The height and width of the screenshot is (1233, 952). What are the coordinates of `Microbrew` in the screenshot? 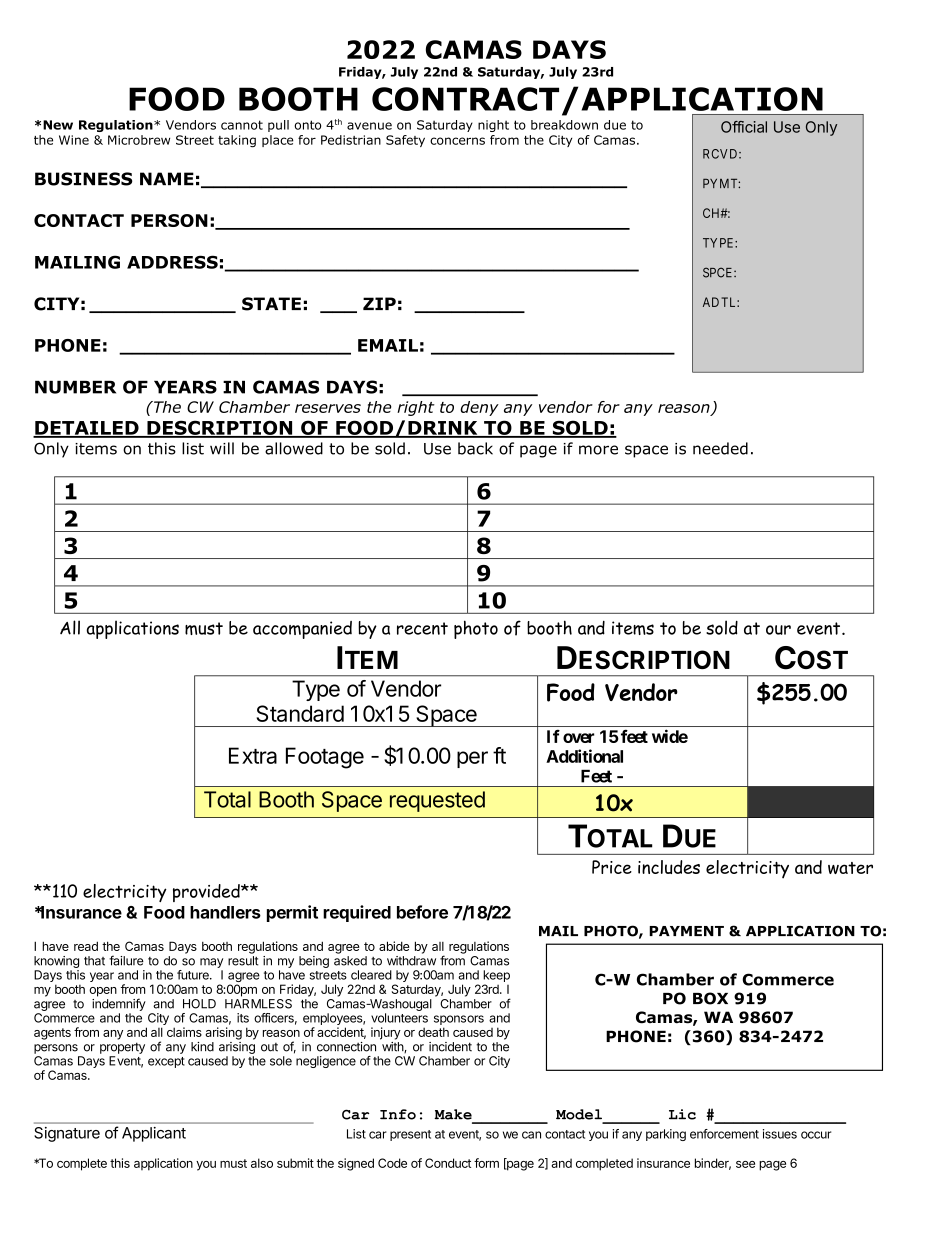 It's located at (139, 140).
